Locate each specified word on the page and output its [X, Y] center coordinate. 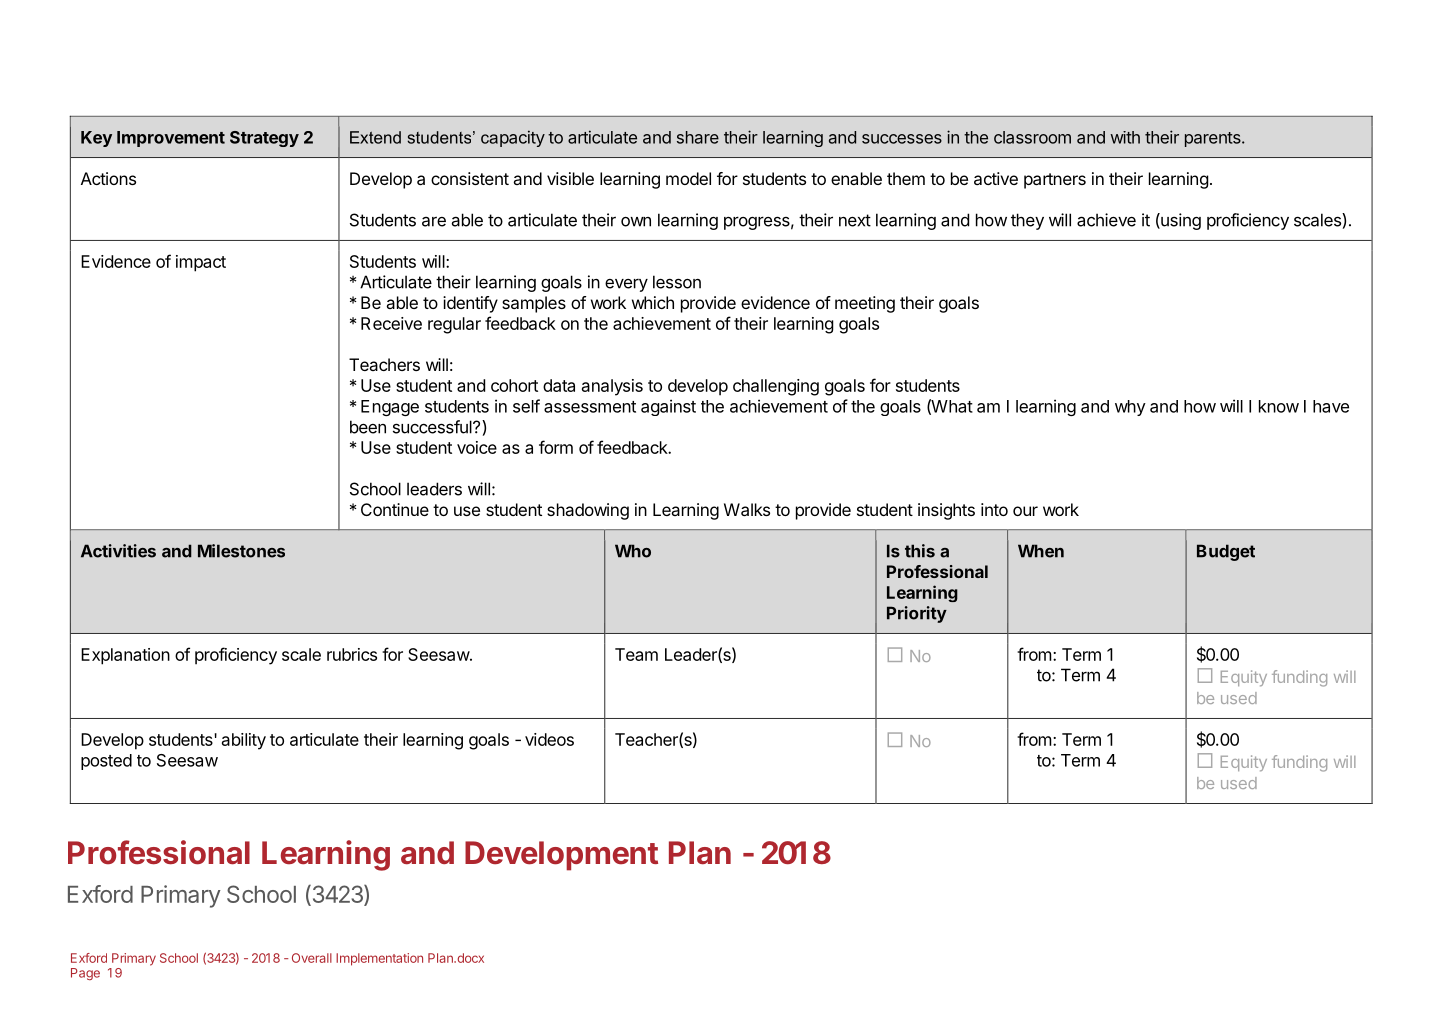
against [668, 407]
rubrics [352, 654]
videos [549, 739]
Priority [917, 614]
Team [636, 654]
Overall [312, 958]
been [368, 427]
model [688, 178]
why [1130, 408]
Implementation [379, 959]
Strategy [264, 139]
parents [1214, 139]
